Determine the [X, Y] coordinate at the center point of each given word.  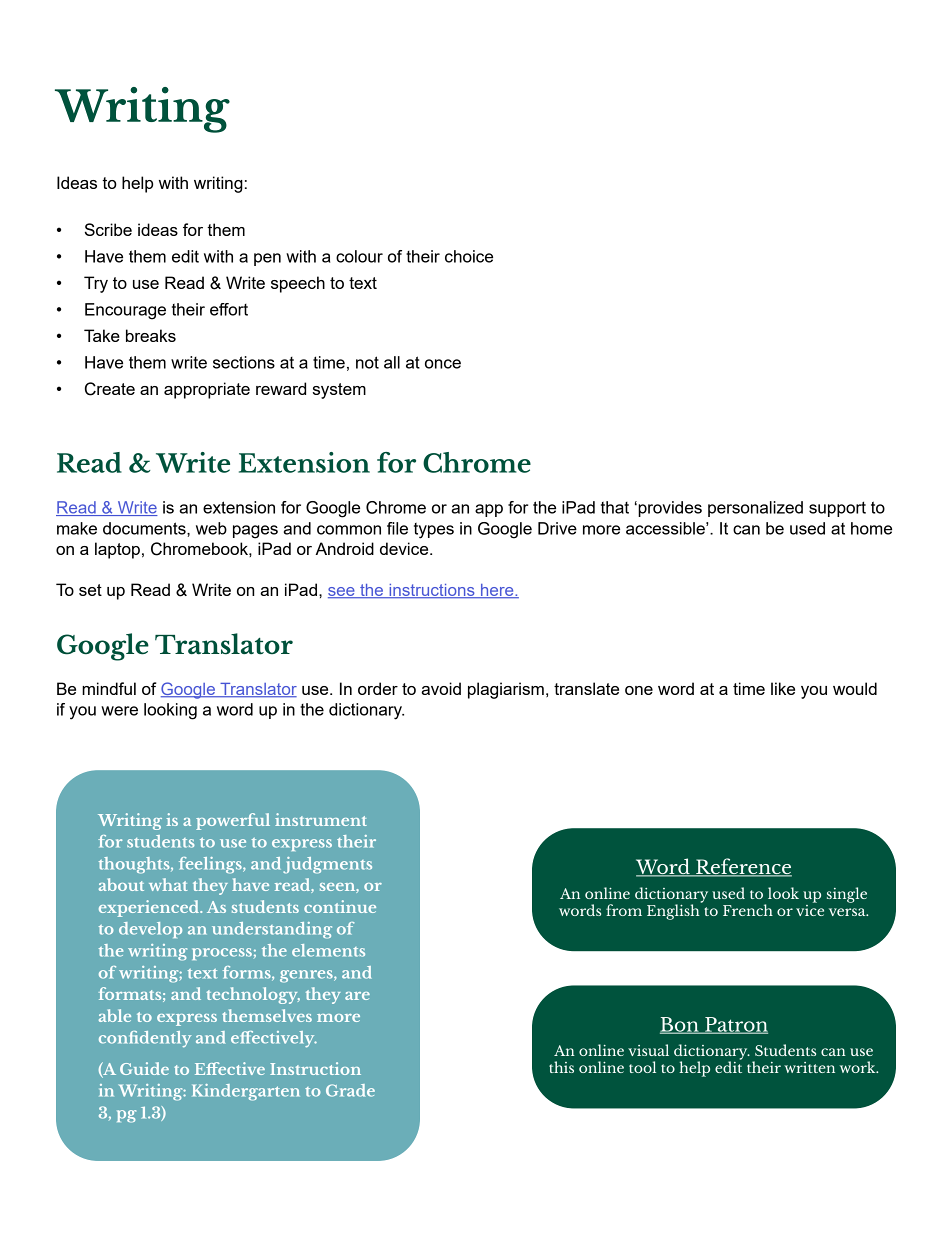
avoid [441, 688]
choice [469, 256]
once [443, 364]
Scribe [108, 229]
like [783, 688]
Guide [144, 1068]
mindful [109, 688]
